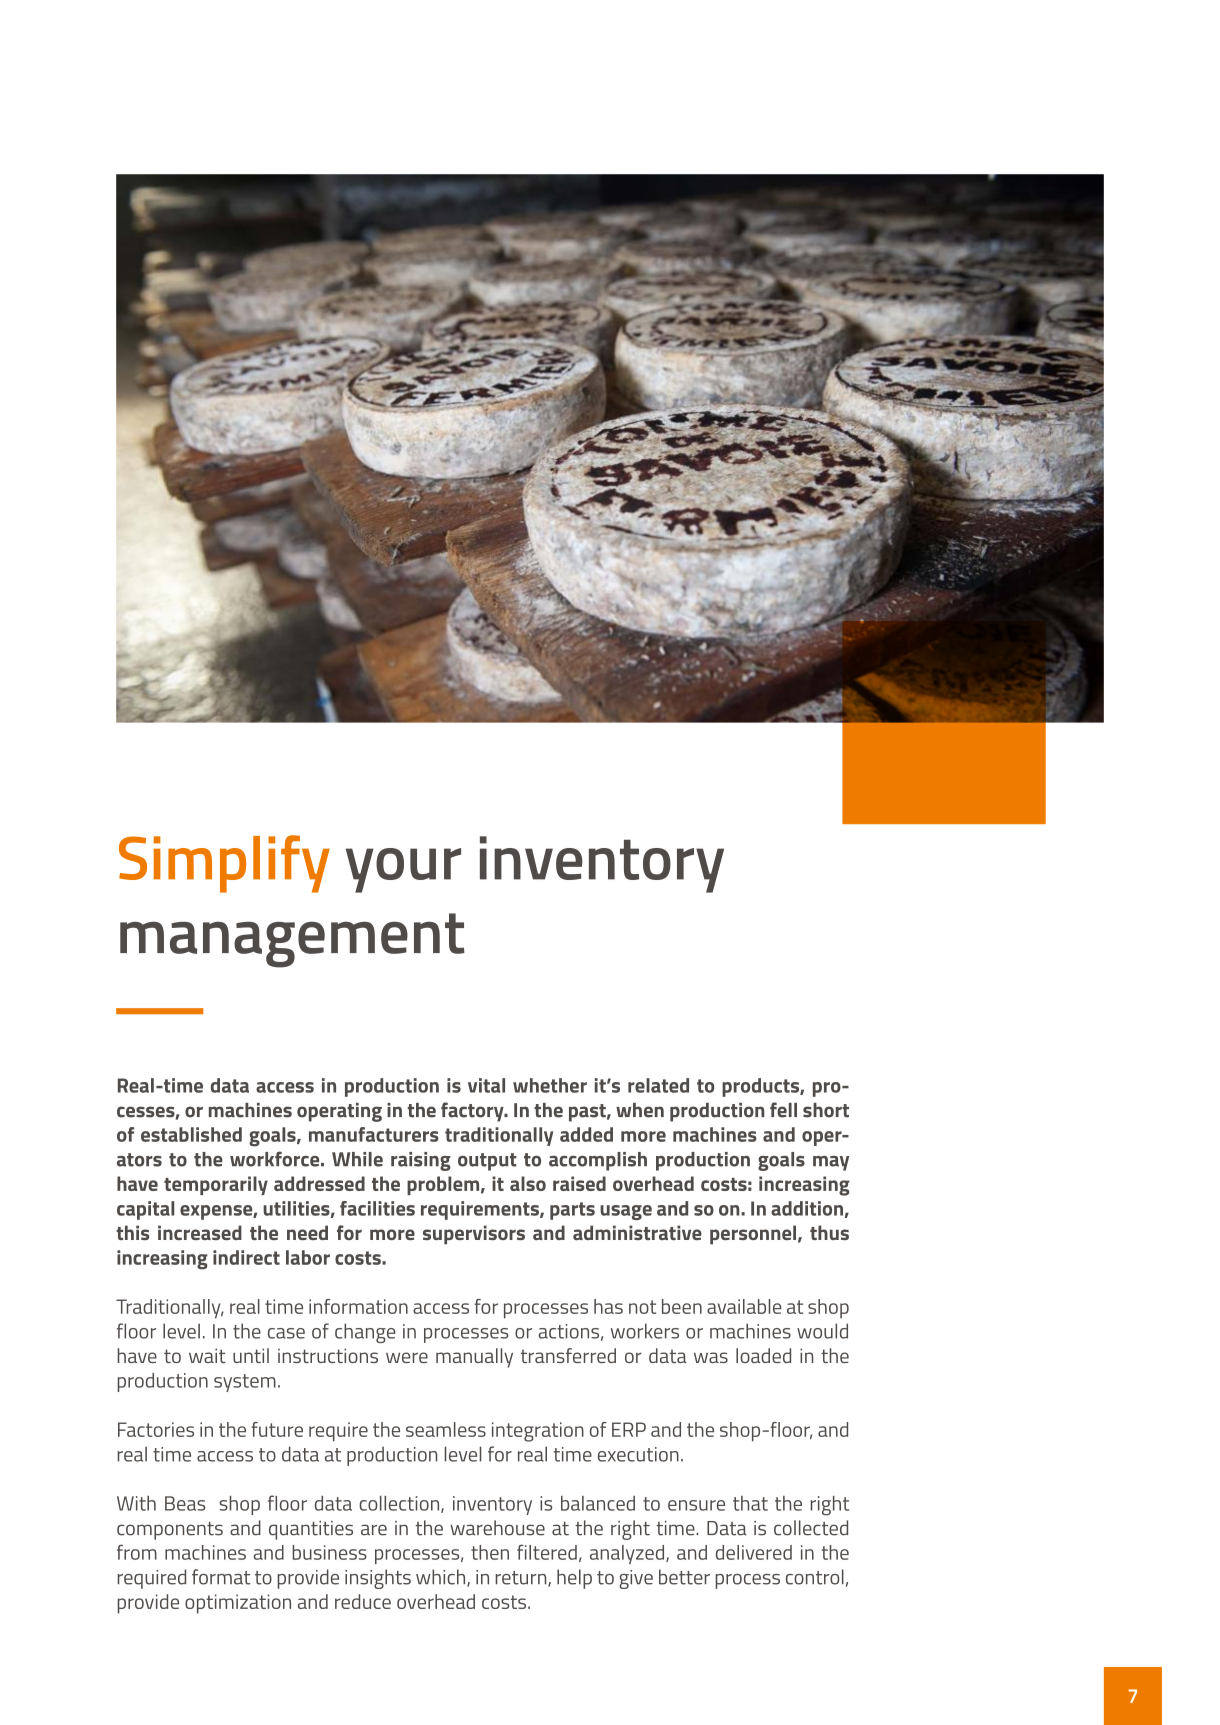  What do you see at coordinates (442, 1578) in the document?
I see `which` at bounding box center [442, 1578].
